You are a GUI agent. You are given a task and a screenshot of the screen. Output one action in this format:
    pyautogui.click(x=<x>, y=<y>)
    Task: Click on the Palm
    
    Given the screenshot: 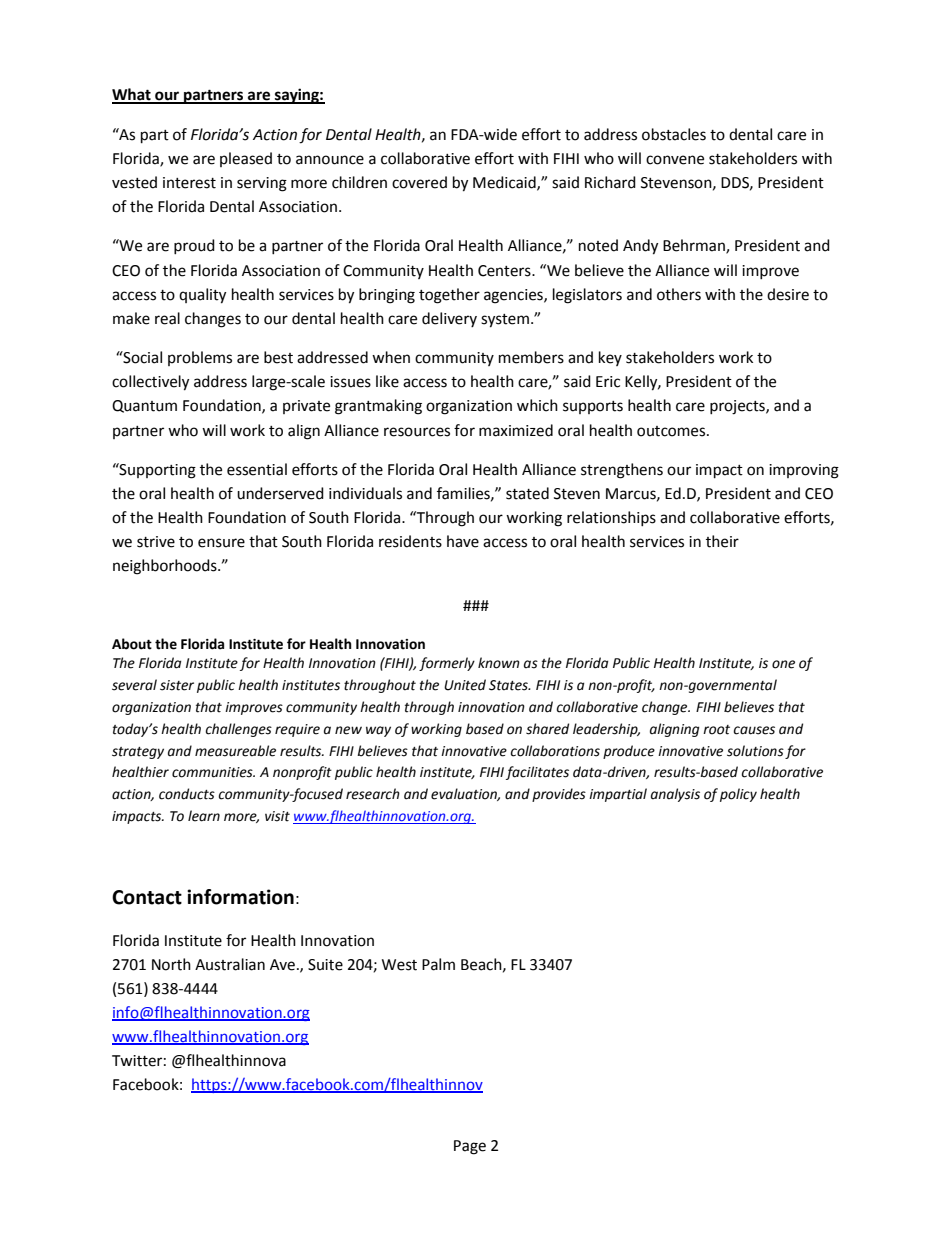 What is the action you would take?
    pyautogui.click(x=438, y=964)
